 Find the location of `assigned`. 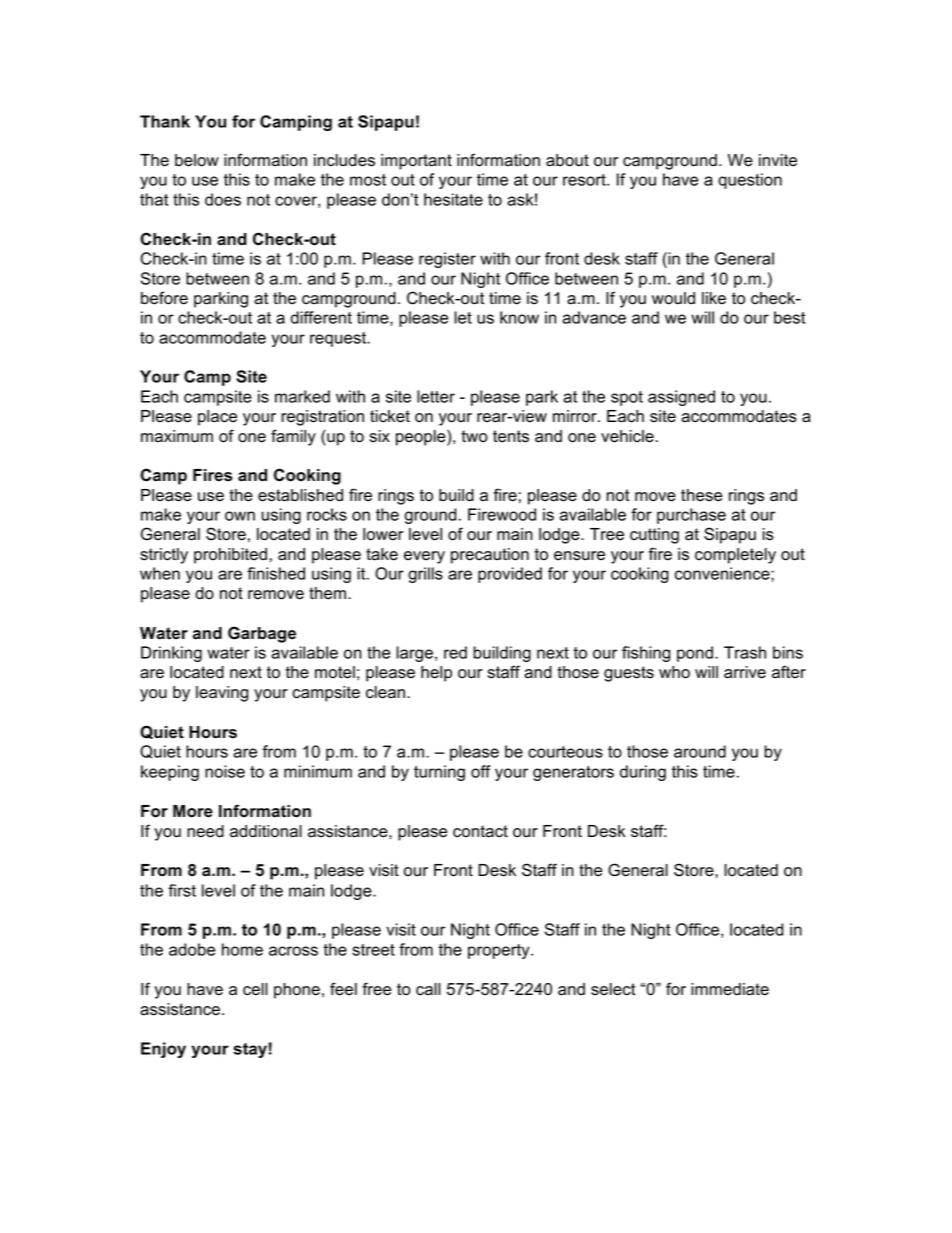

assigned is located at coordinates (681, 398).
